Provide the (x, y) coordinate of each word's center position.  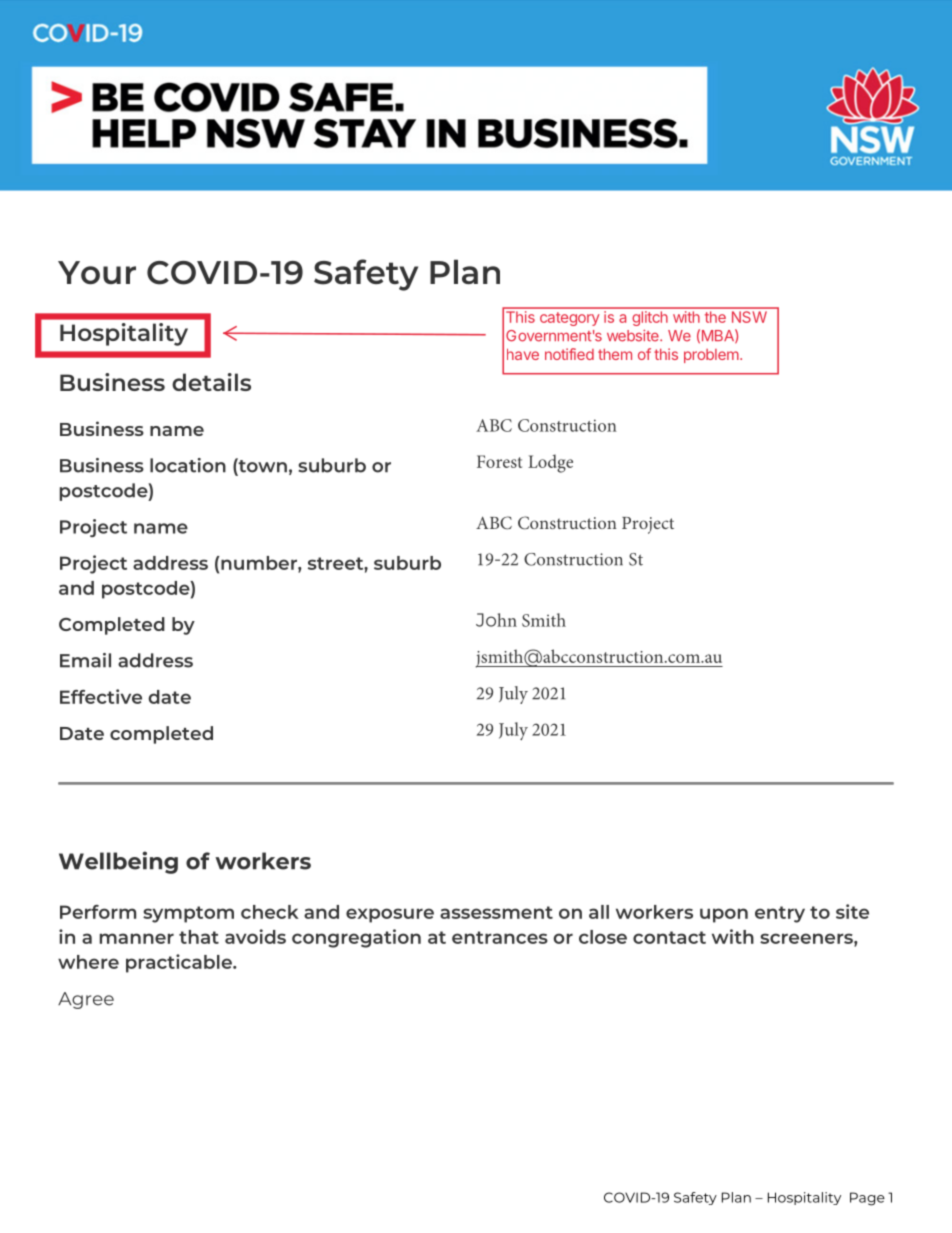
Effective (101, 696)
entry (780, 914)
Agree (86, 1000)
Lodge (550, 463)
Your (97, 272)
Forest (499, 461)
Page (867, 1199)
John (496, 620)
